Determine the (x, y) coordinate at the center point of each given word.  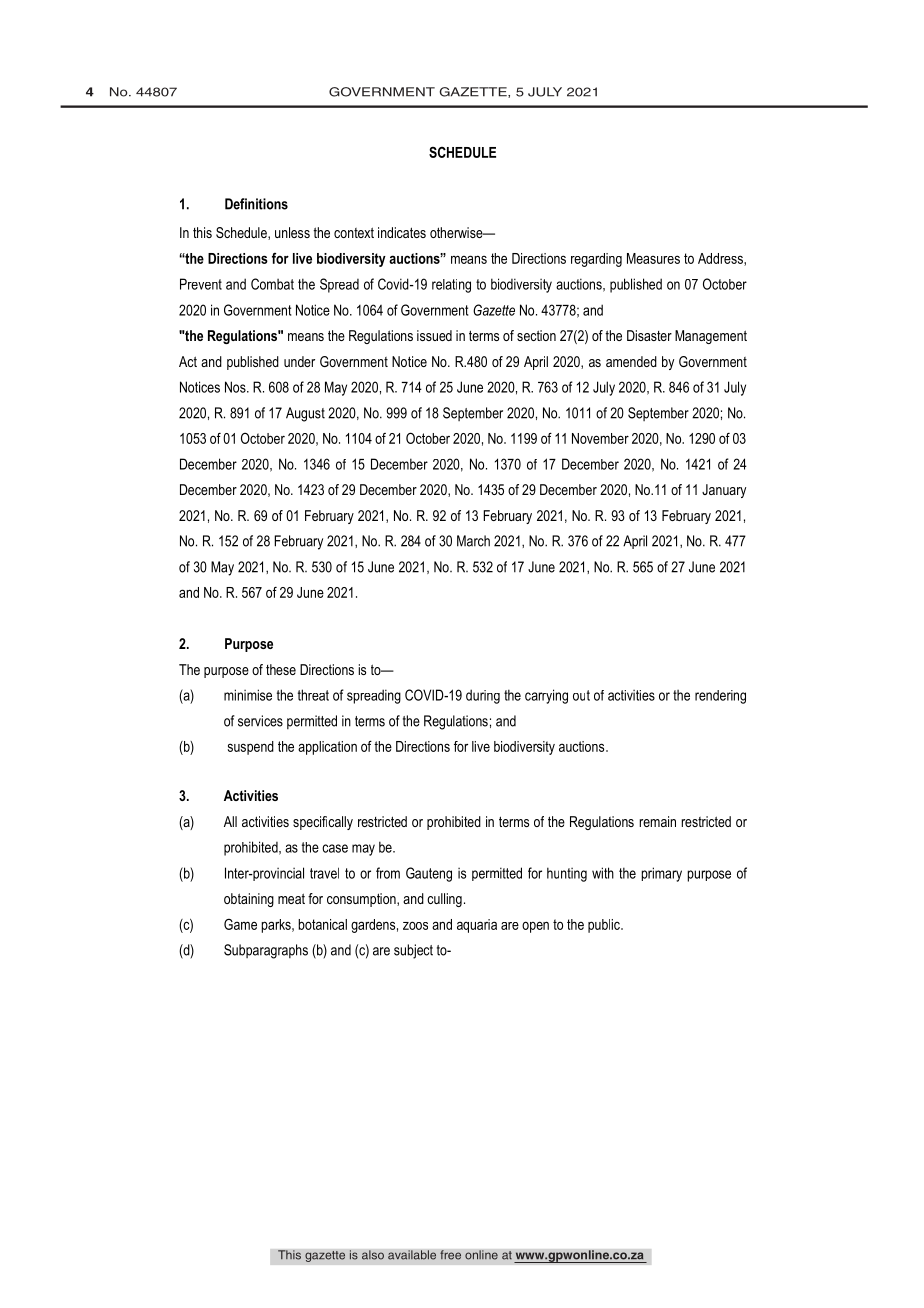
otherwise (457, 232)
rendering (720, 697)
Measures (653, 258)
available (412, 1255)
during (483, 696)
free (450, 1255)
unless (292, 232)
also (373, 1255)
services (260, 721)
